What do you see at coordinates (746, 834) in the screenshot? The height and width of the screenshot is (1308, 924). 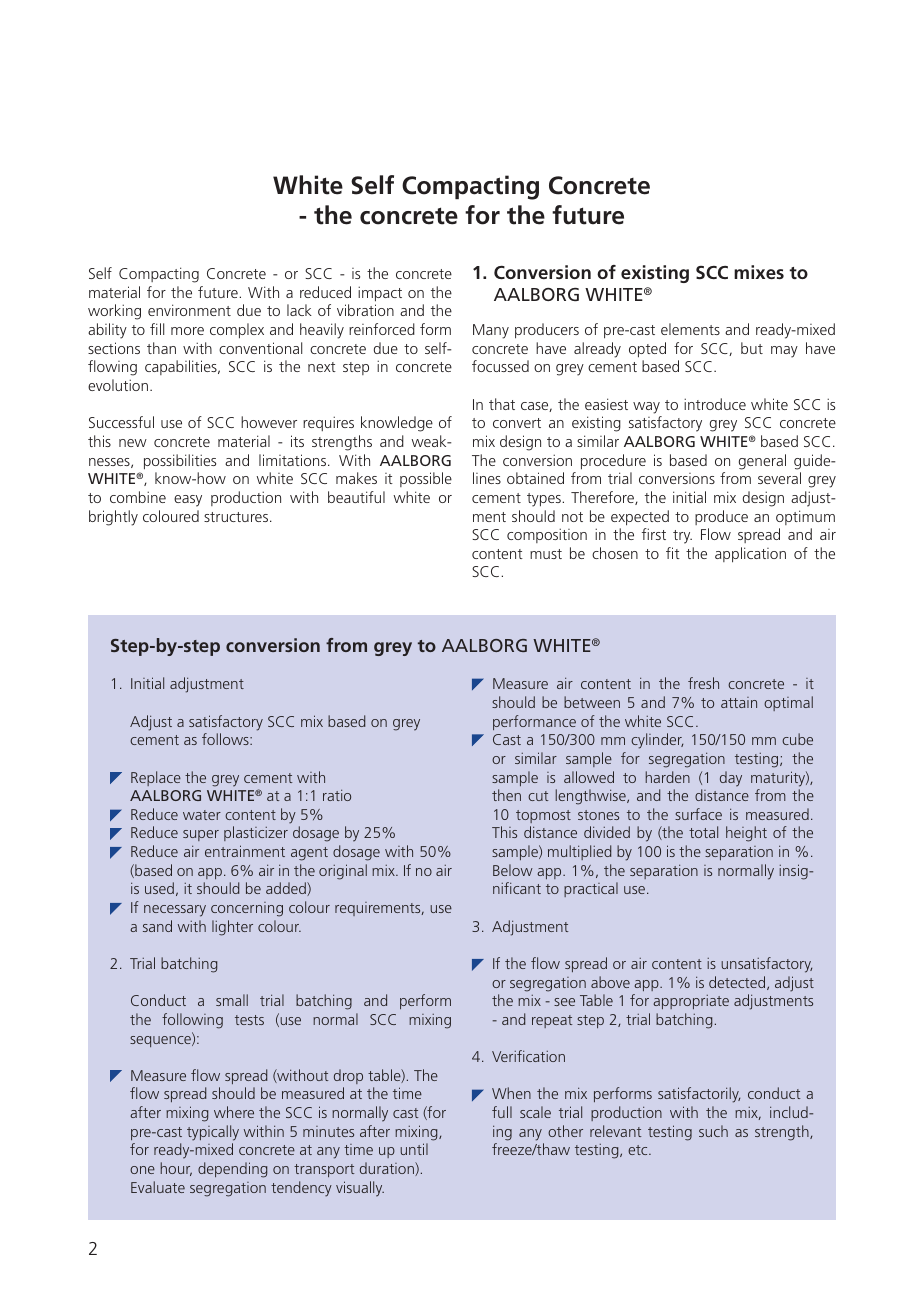 I see `height` at bounding box center [746, 834].
